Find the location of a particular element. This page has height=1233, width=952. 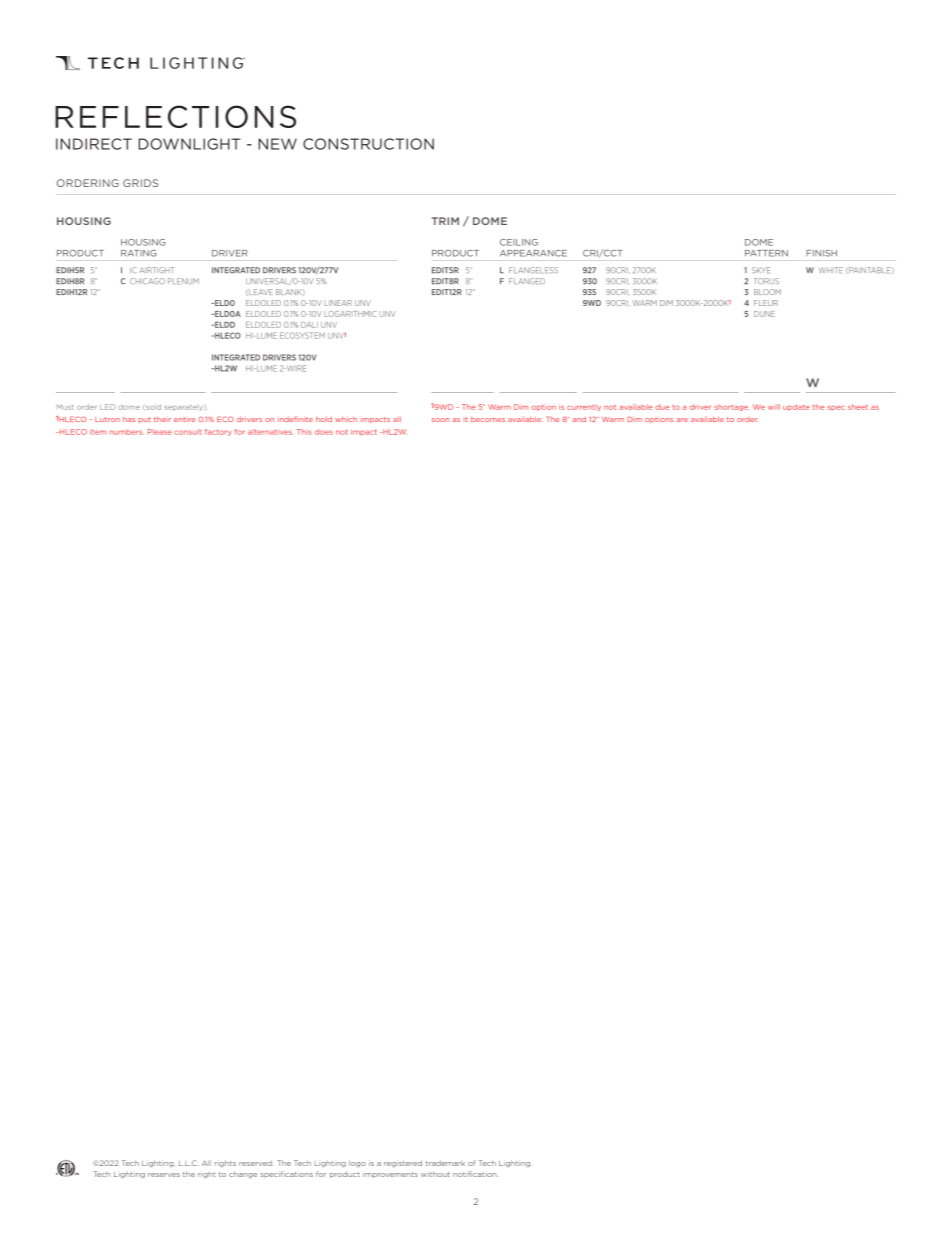

becomes is located at coordinates (488, 419).
